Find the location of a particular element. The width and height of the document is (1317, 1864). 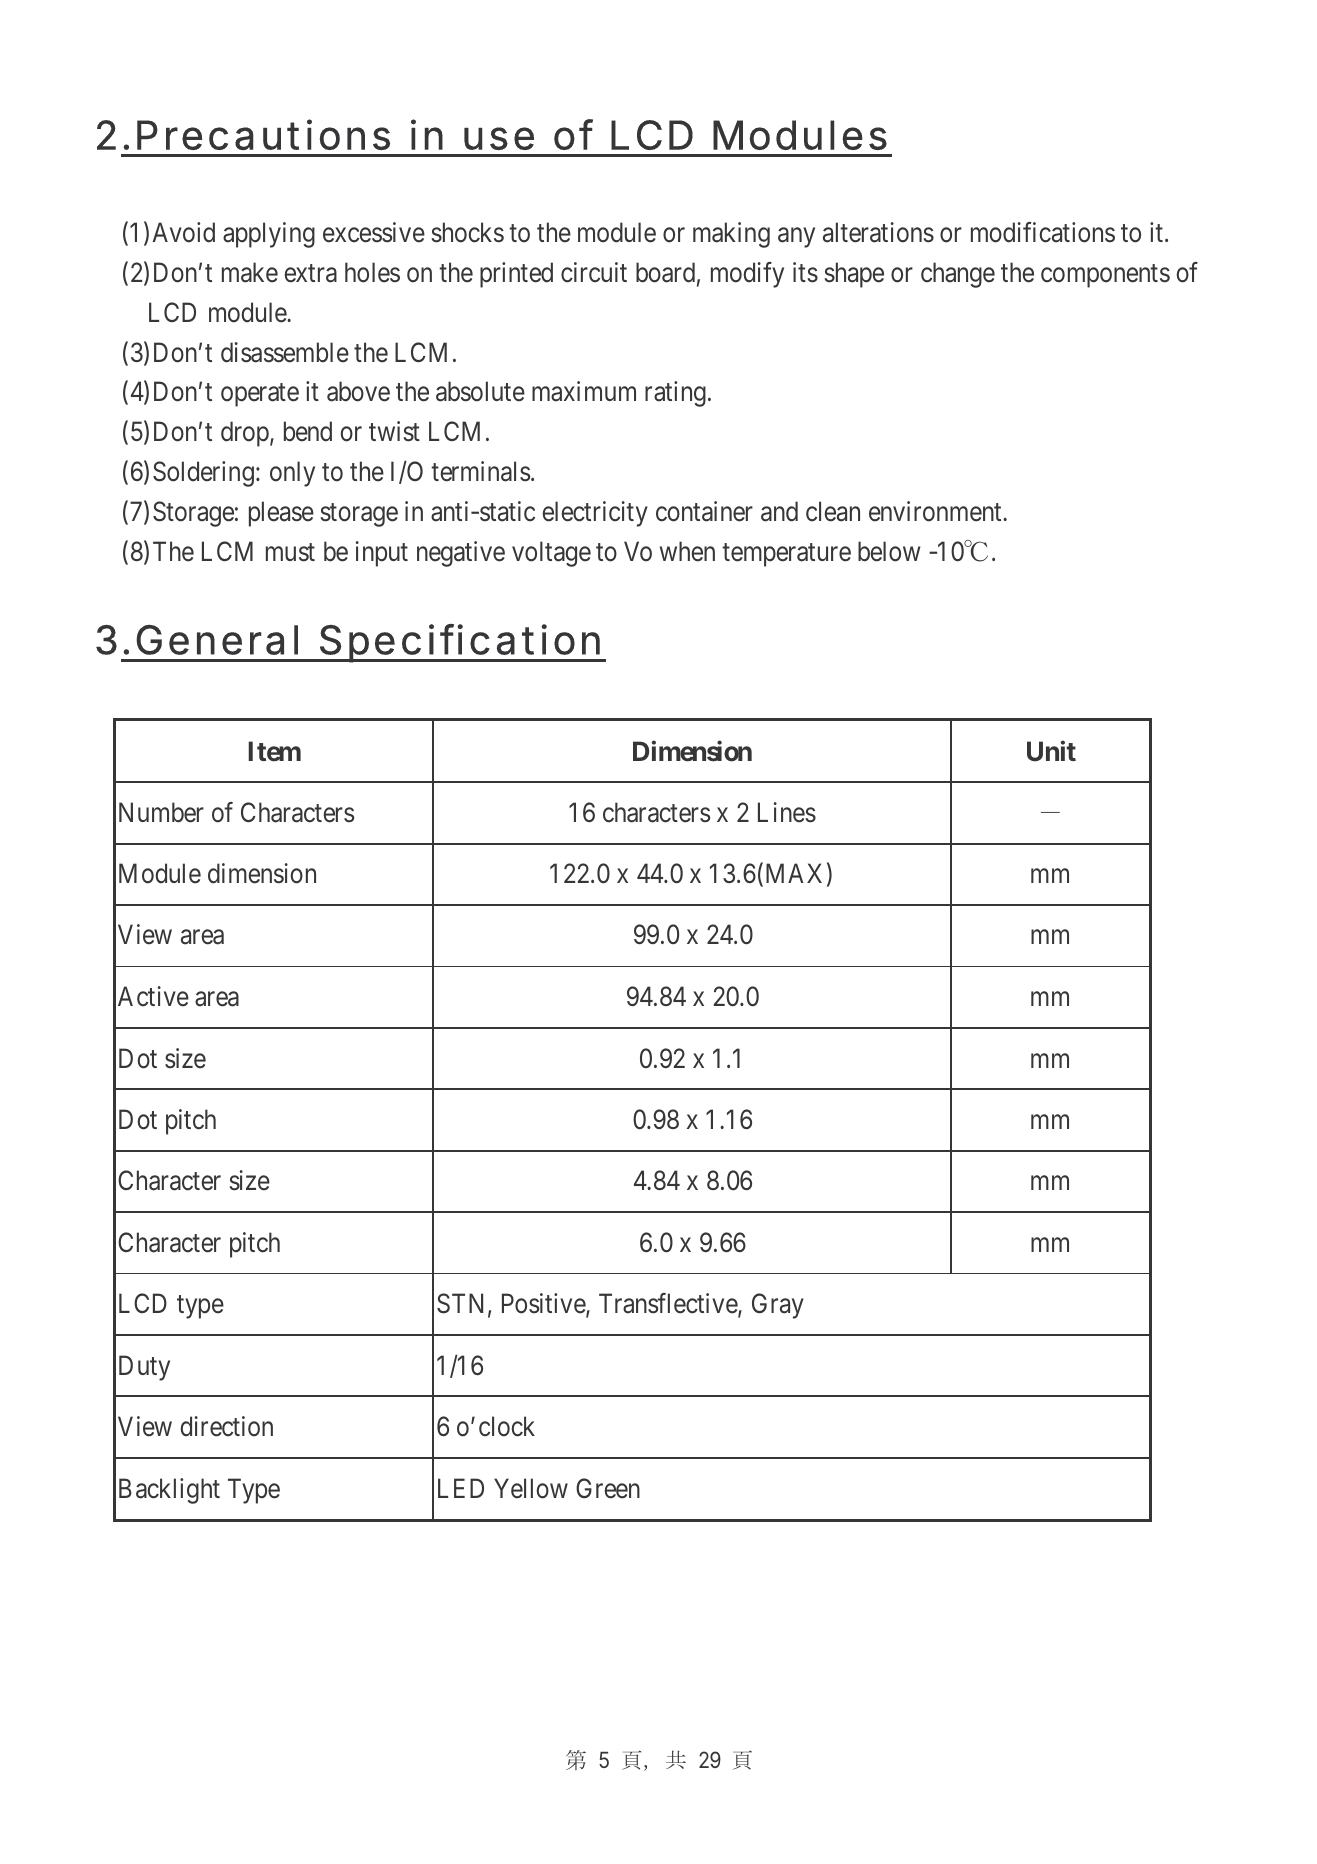

Unit is located at coordinates (1051, 751).
